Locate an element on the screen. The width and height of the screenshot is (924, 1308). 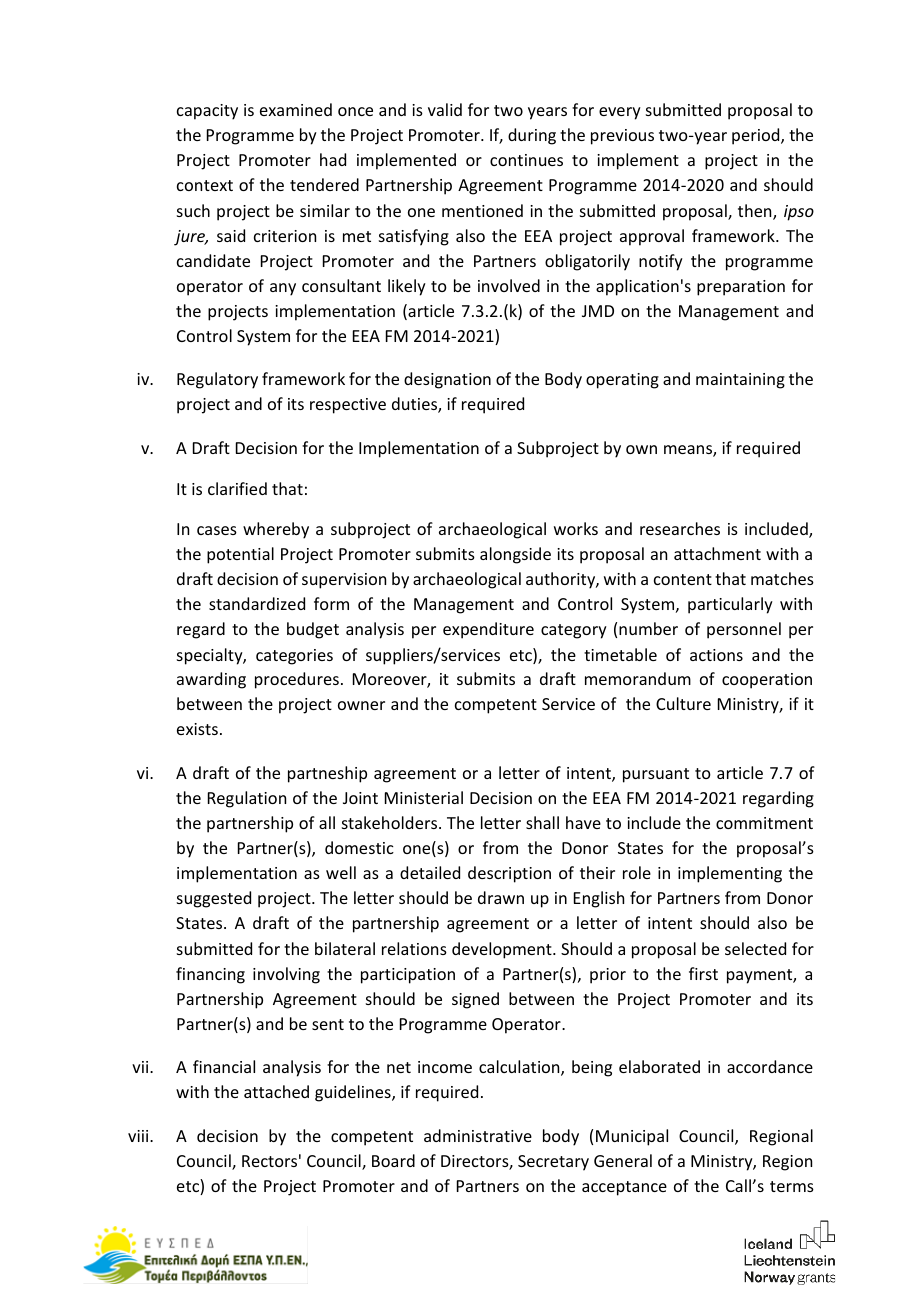
valid is located at coordinates (445, 109).
